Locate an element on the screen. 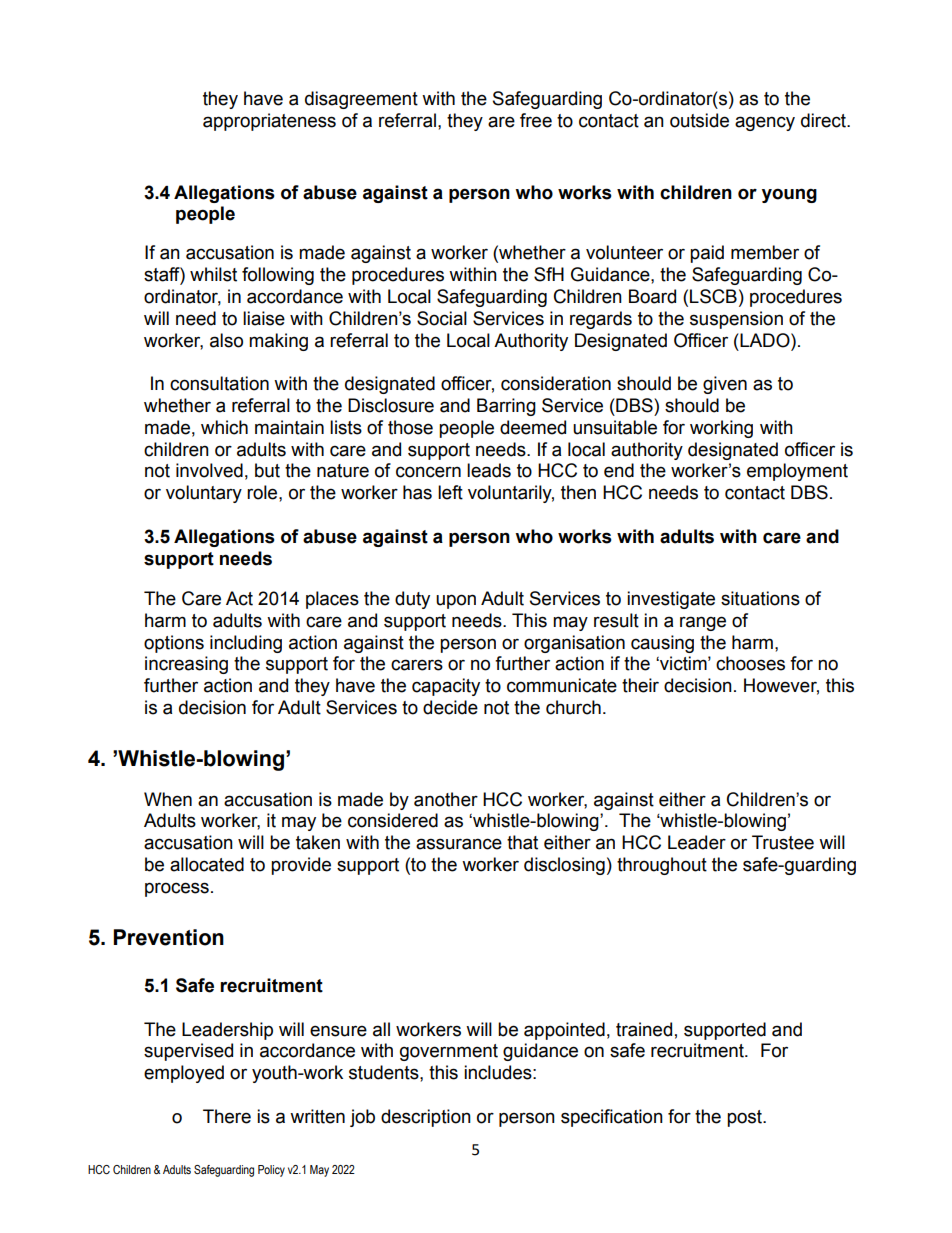 This screenshot has height=1233, width=952. free is located at coordinates (536, 120).
